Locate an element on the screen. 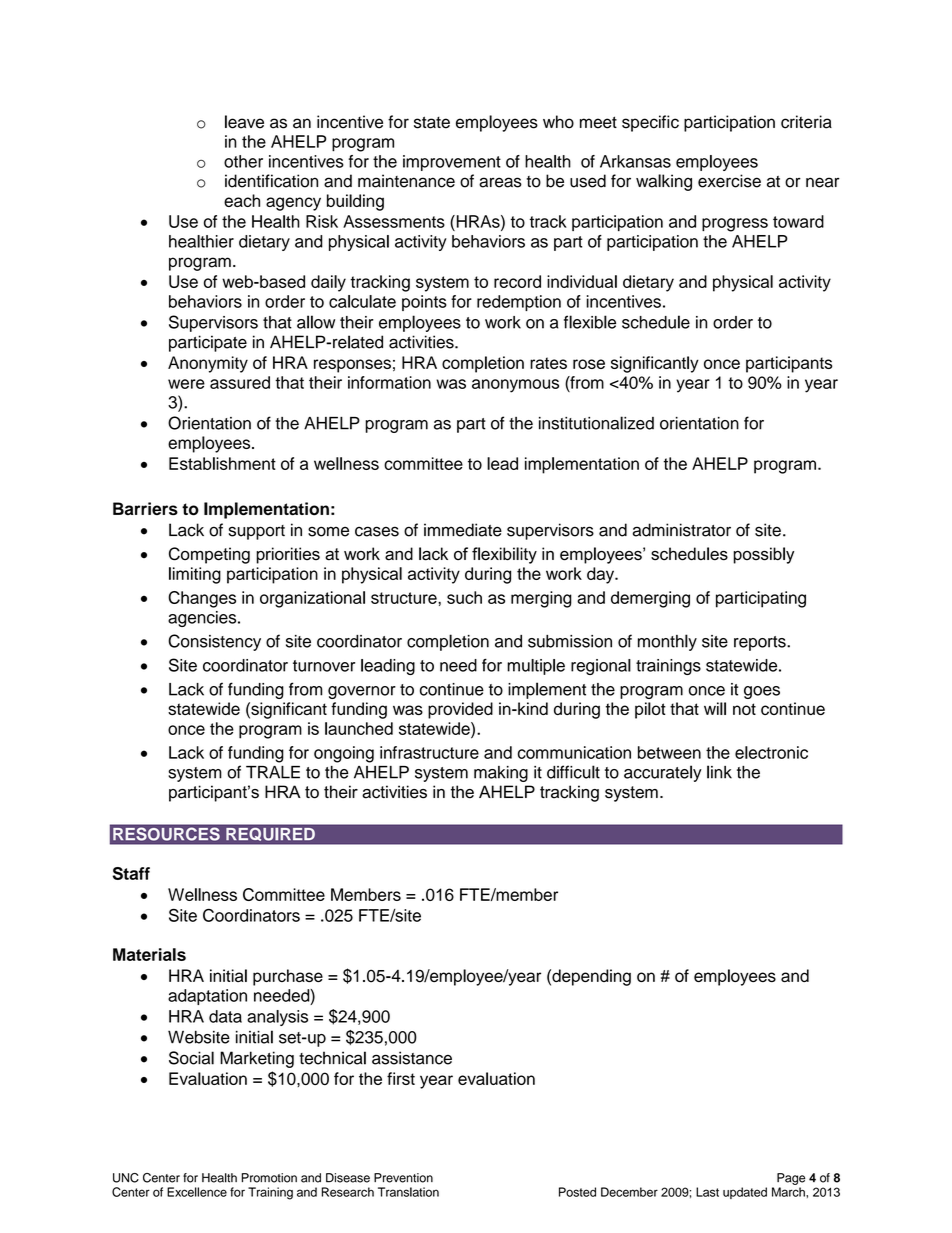  reports is located at coordinates (761, 643).
